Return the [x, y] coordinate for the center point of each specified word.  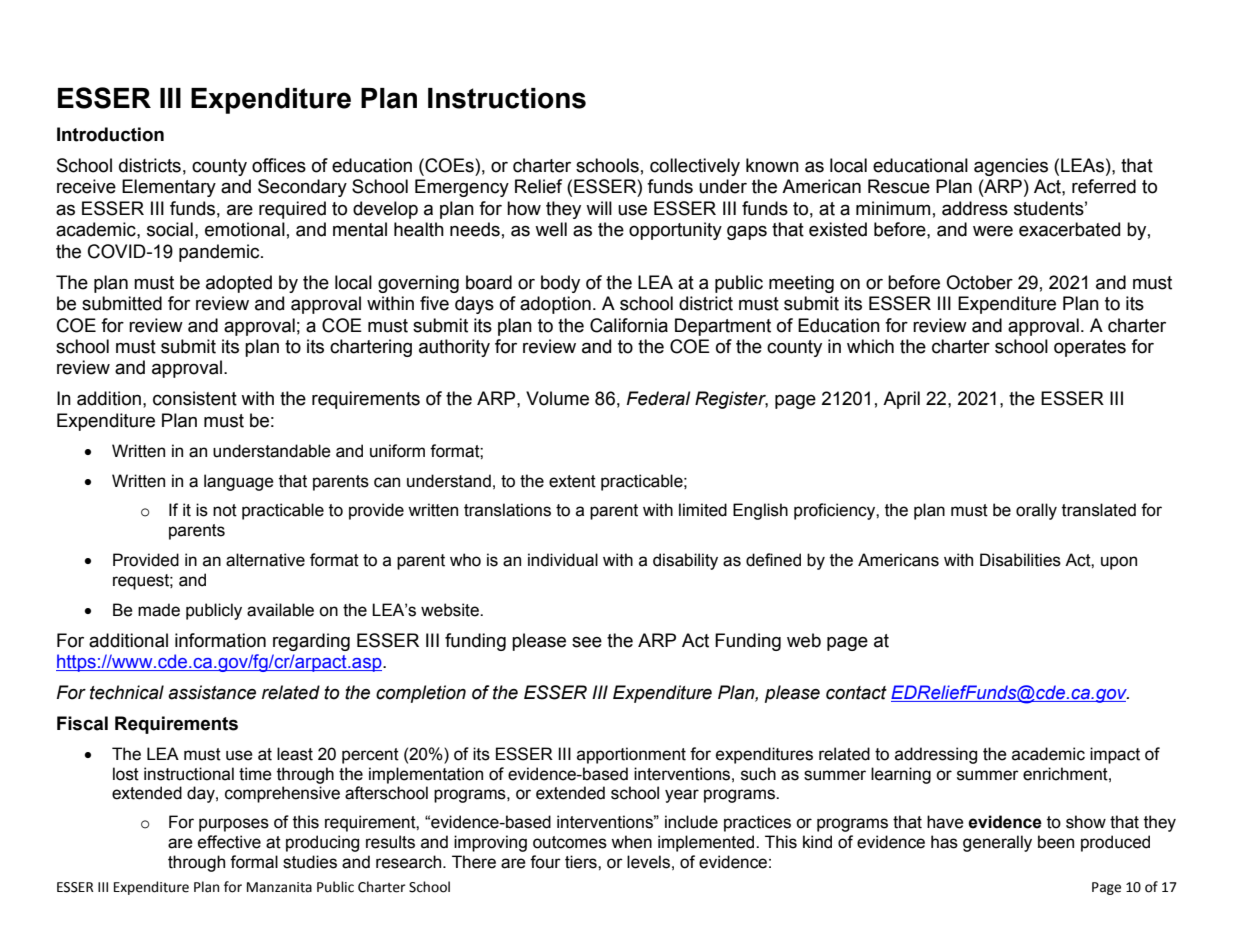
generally [997, 843]
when [631, 842]
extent [572, 481]
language [239, 482]
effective [229, 842]
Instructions [507, 98]
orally [1036, 511]
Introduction [110, 134]
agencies [1011, 167]
